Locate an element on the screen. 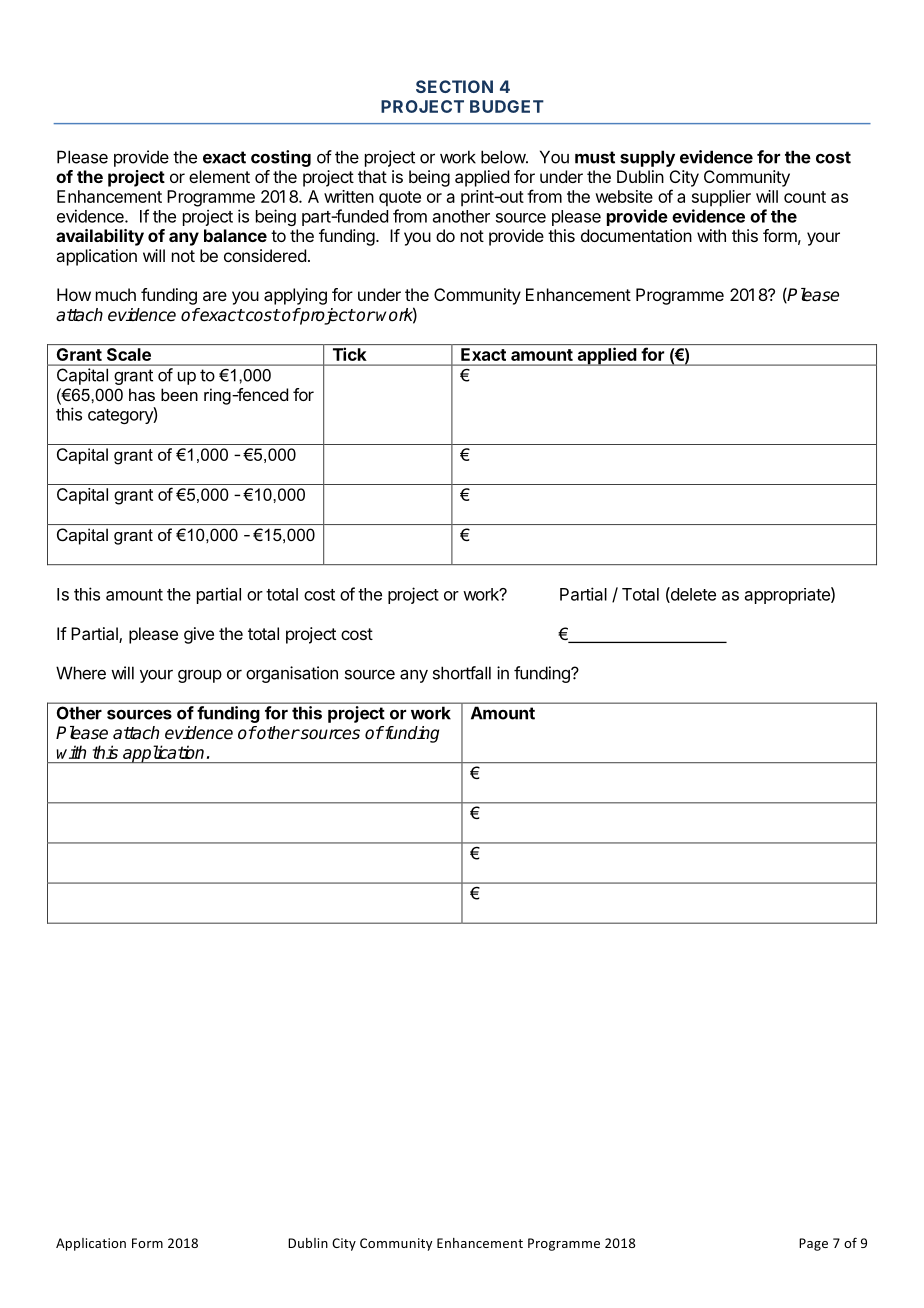  group is located at coordinates (200, 676).
